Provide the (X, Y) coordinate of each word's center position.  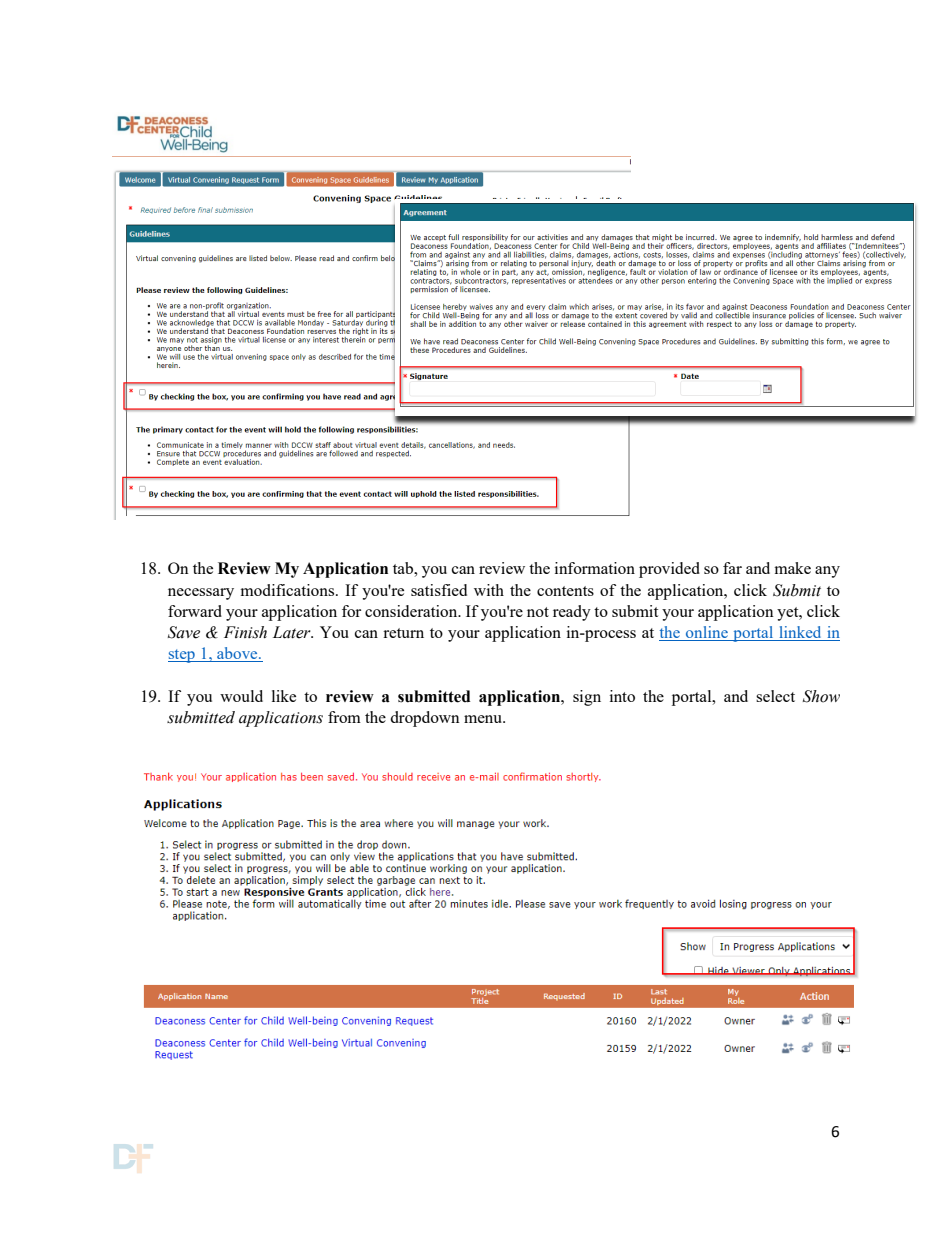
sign (587, 698)
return (403, 633)
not (538, 612)
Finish (245, 632)
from (344, 717)
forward (195, 611)
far (732, 568)
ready (572, 613)
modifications (288, 590)
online (707, 633)
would (241, 696)
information (595, 568)
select (775, 696)
